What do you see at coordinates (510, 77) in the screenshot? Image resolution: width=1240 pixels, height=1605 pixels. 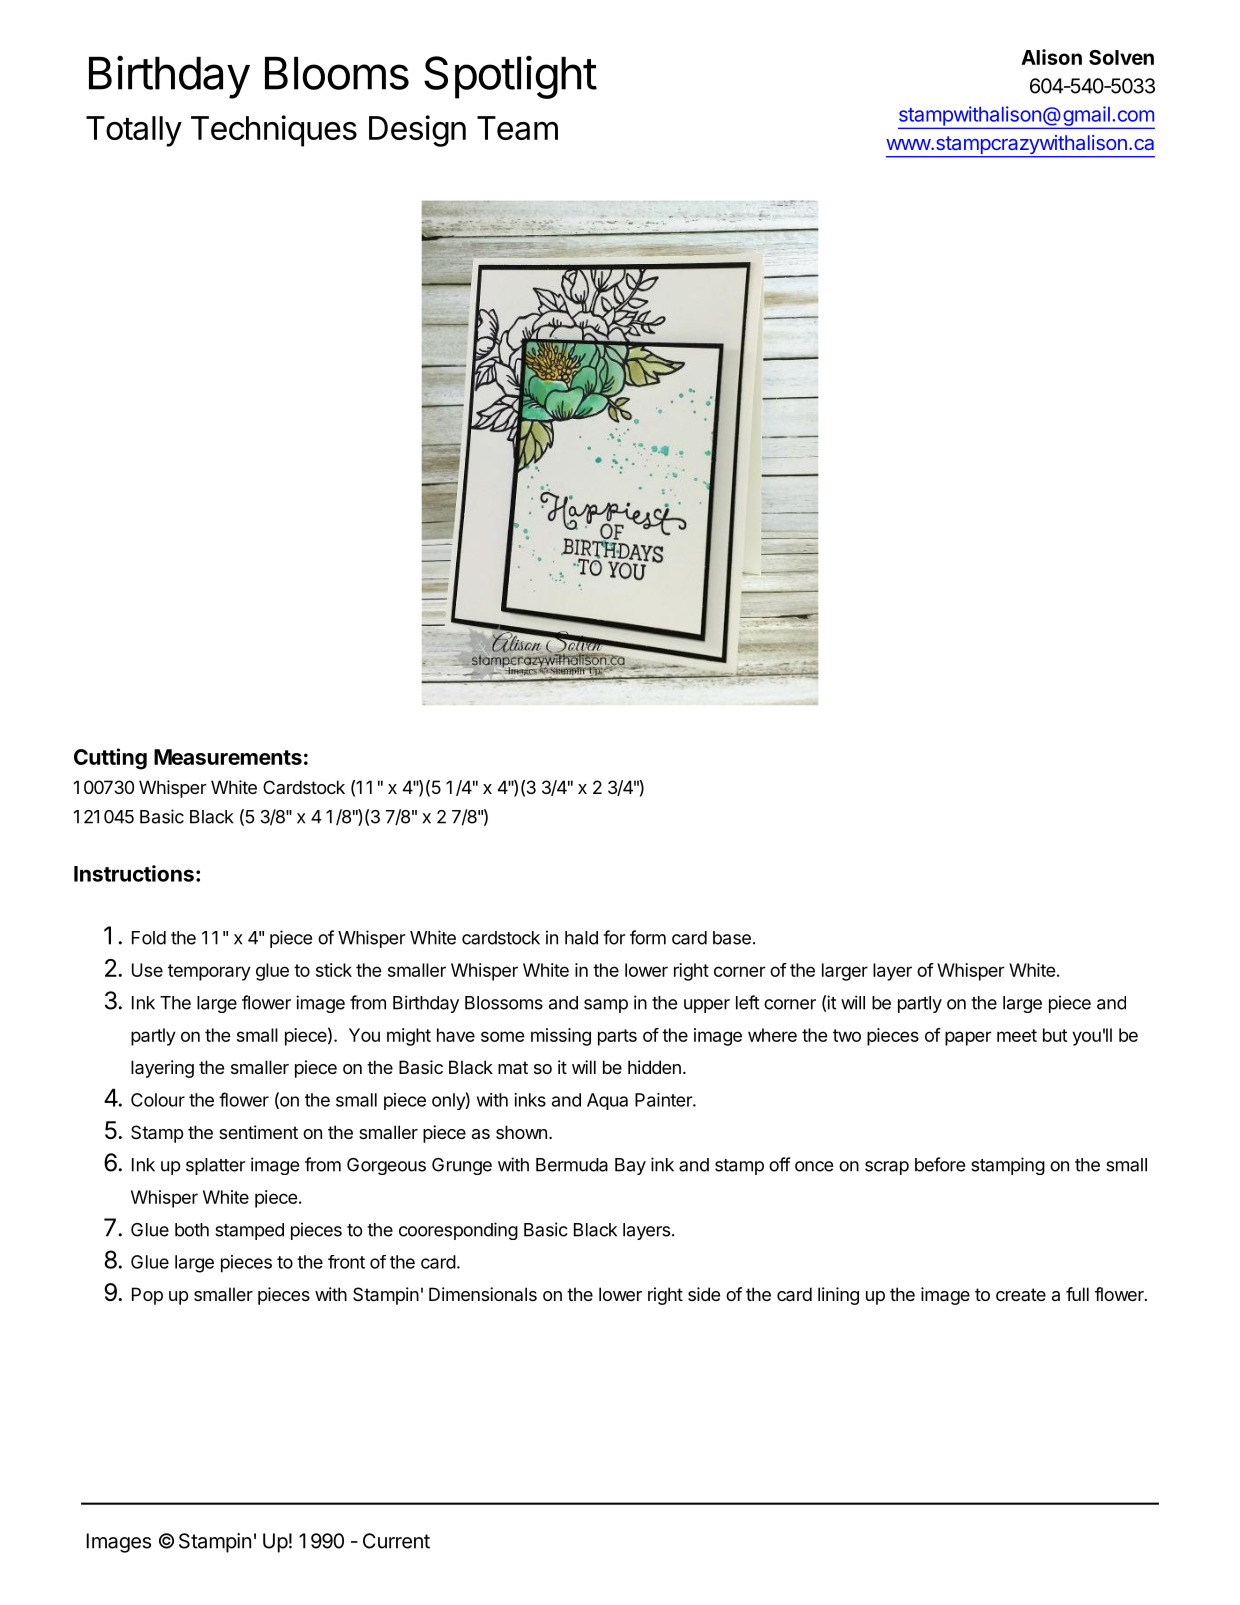 I see `Spotlight` at bounding box center [510, 77].
